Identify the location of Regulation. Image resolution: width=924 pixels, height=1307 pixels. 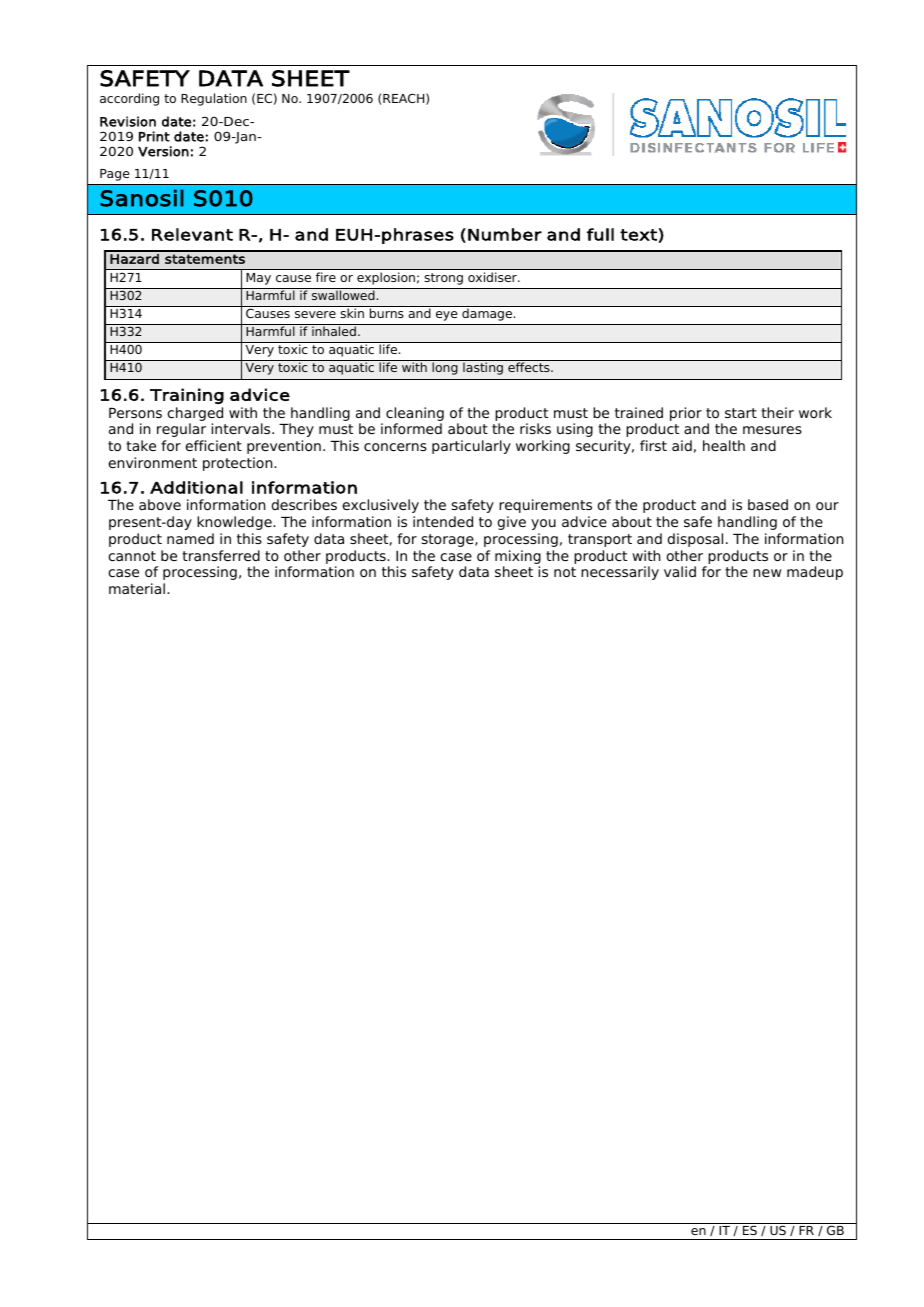
(214, 99).
